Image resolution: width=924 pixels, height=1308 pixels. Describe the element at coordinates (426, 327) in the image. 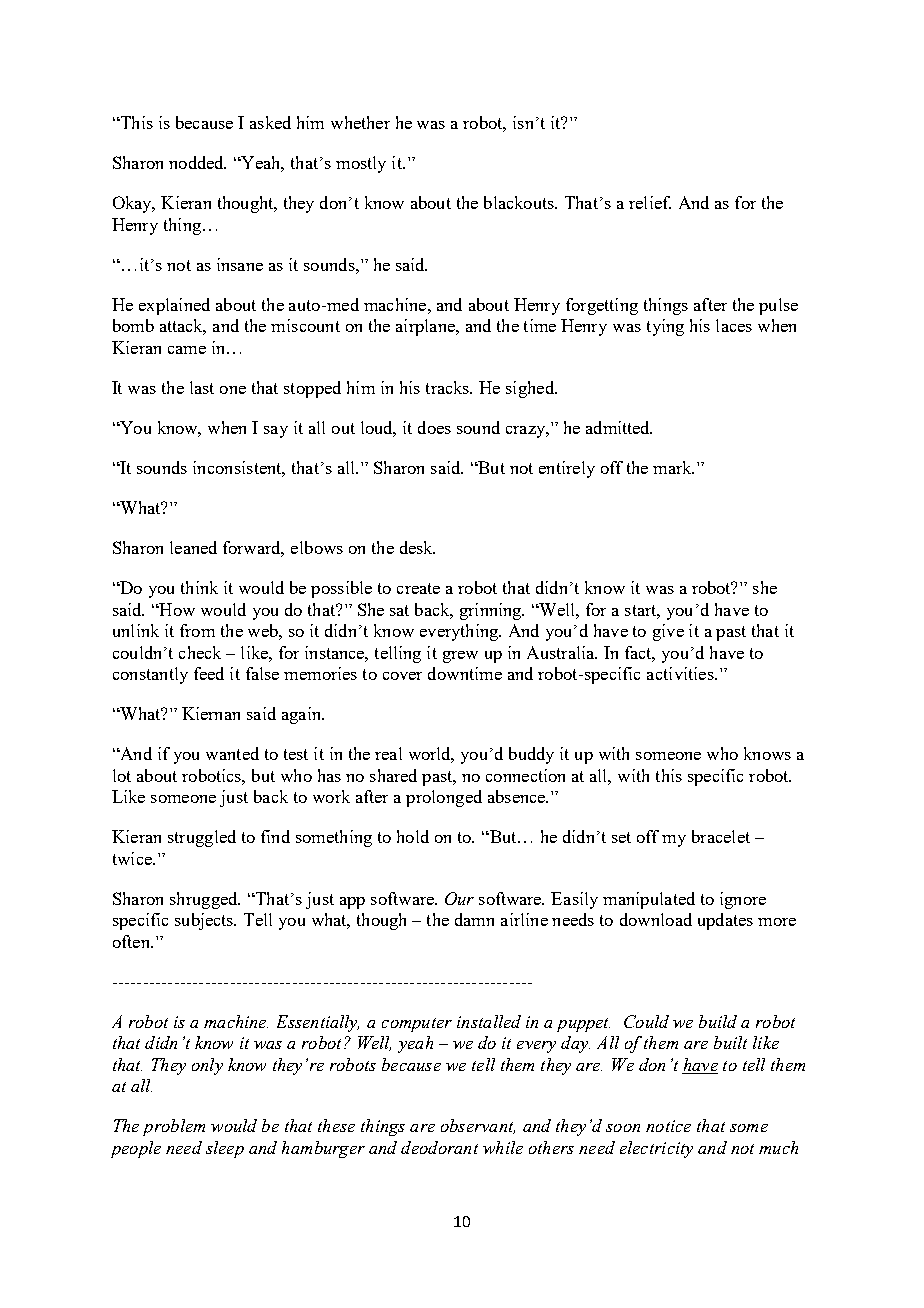

I see `airplane` at that location.
